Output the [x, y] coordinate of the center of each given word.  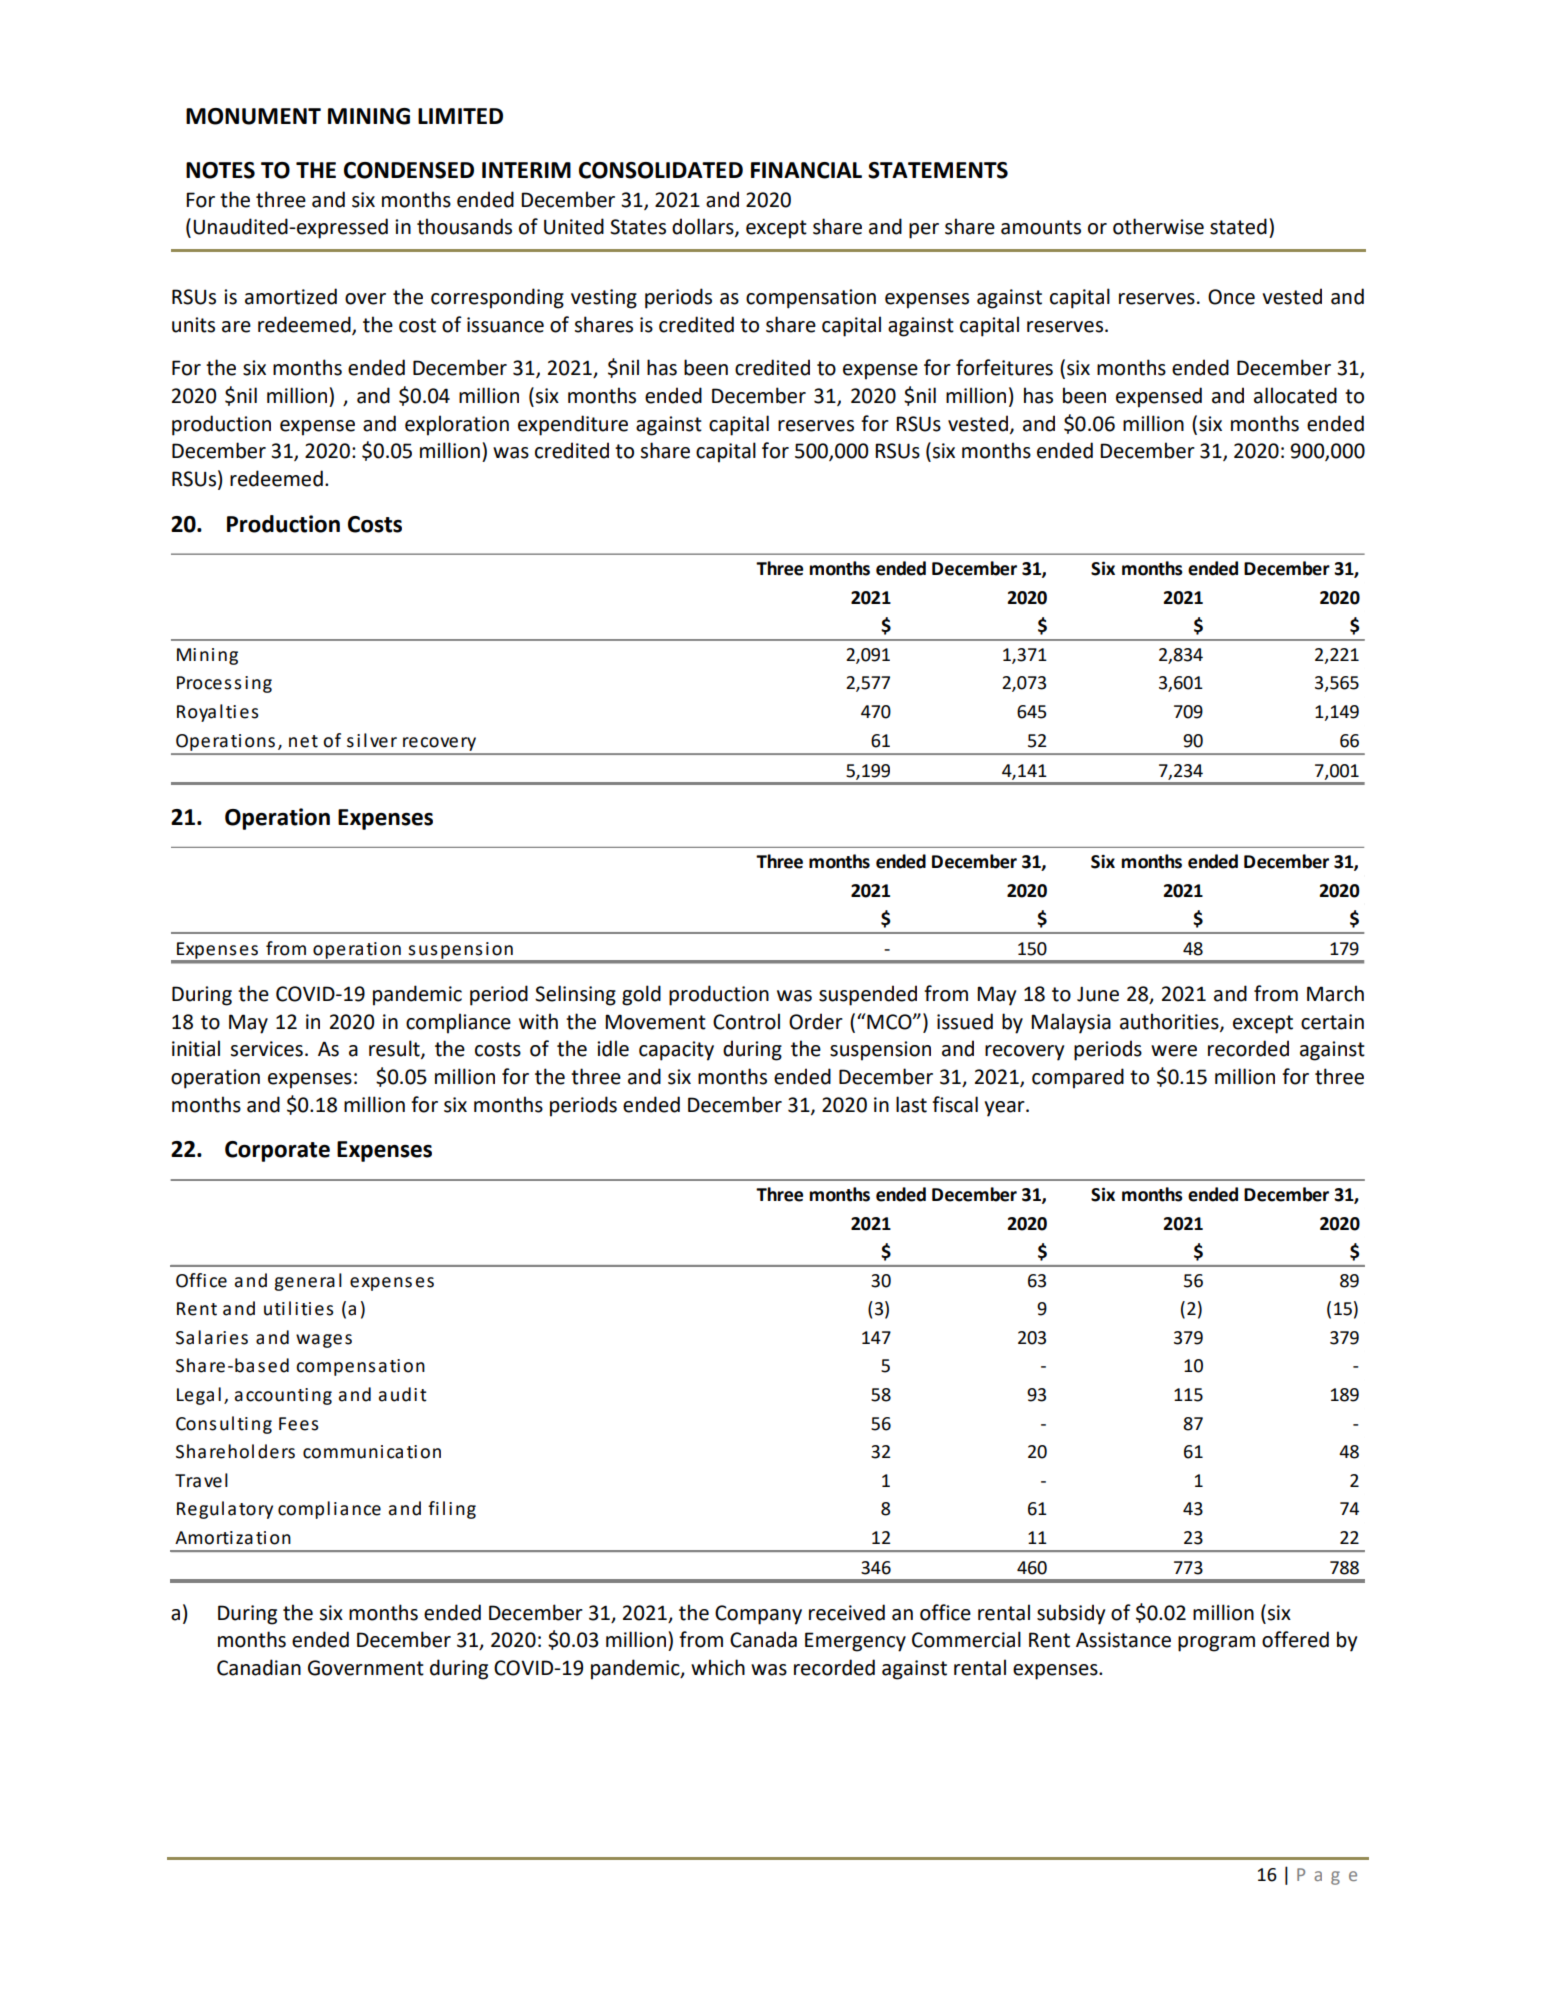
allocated [1295, 395]
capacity [676, 1051]
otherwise [1158, 226]
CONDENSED [409, 170]
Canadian [259, 1667]
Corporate [277, 1151]
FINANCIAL [806, 170]
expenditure [573, 425]
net [303, 741]
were [1174, 1051]
